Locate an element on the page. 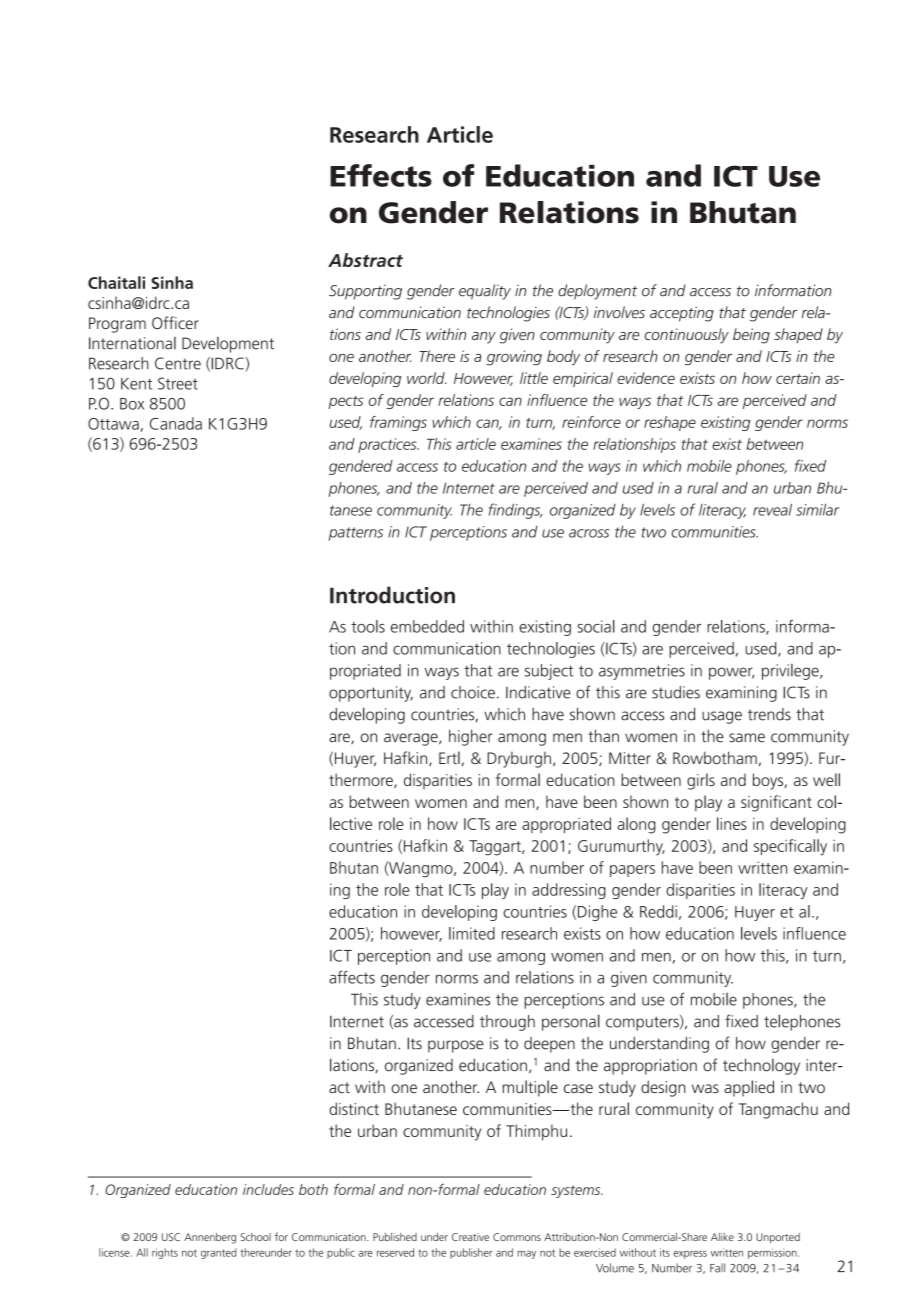 Image resolution: width=921 pixels, height=1316 pixels. limited is located at coordinates (472, 933).
